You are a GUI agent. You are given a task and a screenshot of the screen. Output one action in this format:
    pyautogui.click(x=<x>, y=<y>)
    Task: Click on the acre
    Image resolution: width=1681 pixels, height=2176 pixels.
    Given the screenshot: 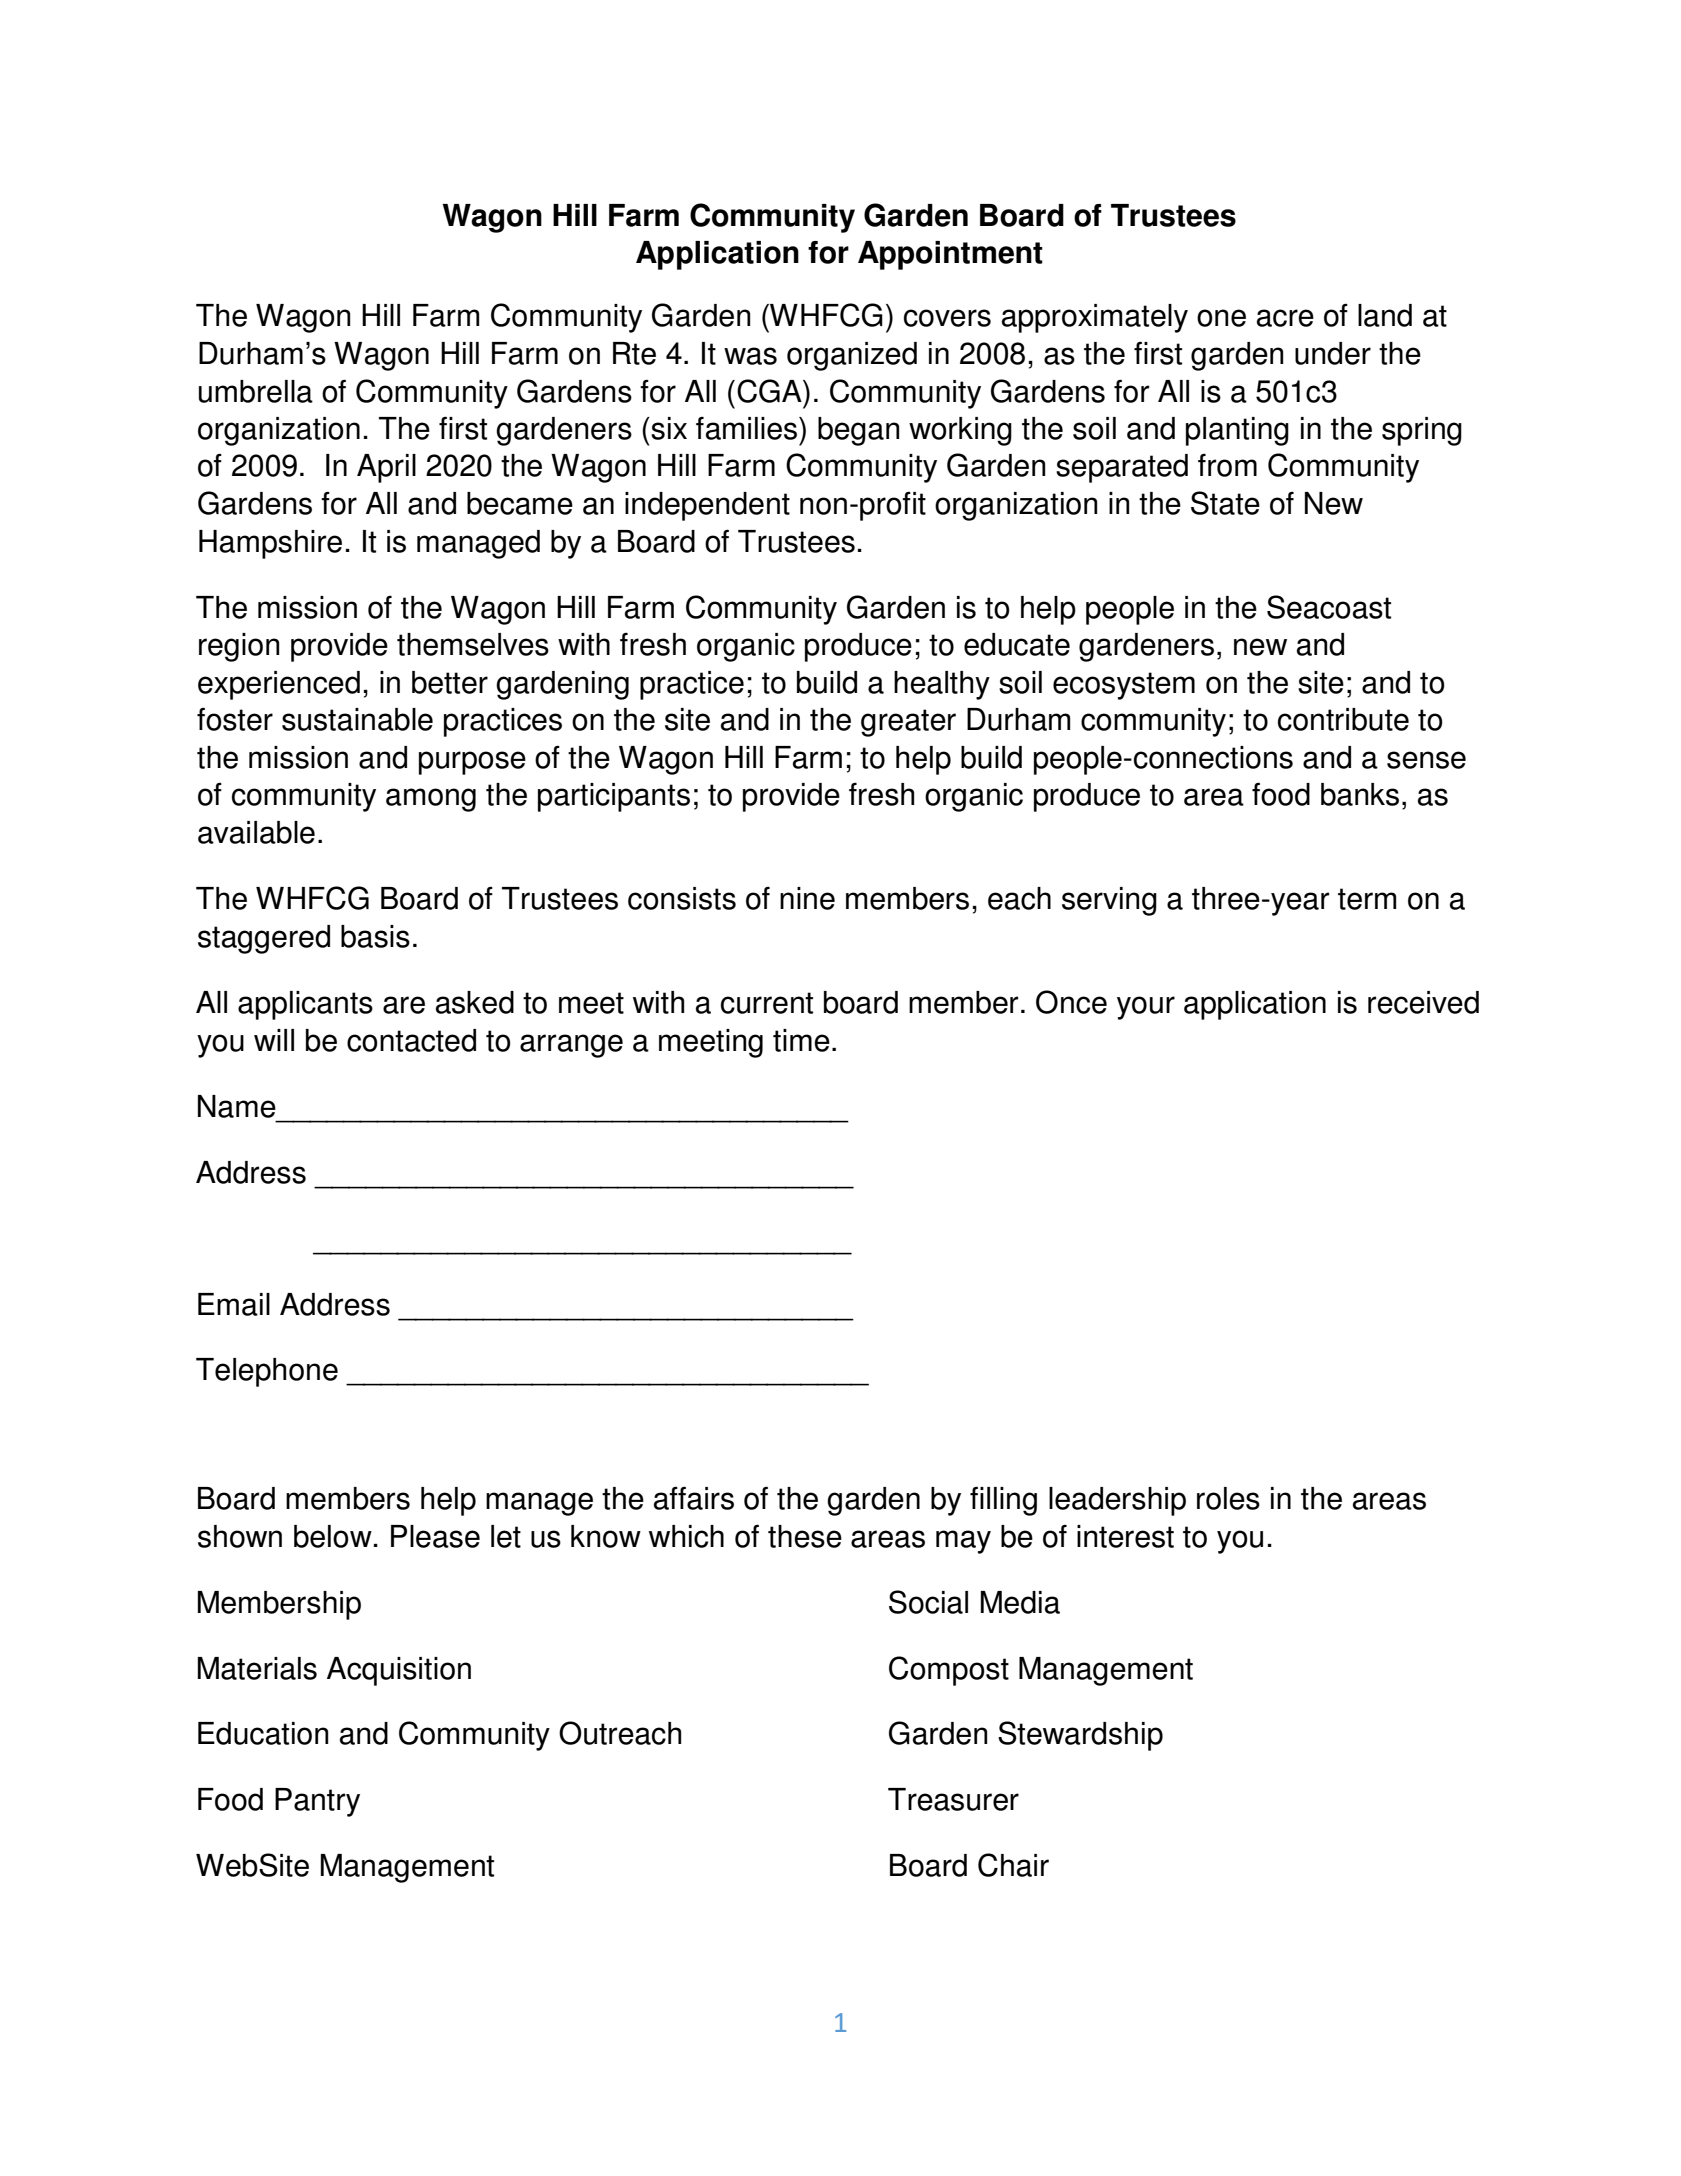 What is the action you would take?
    pyautogui.click(x=1285, y=318)
